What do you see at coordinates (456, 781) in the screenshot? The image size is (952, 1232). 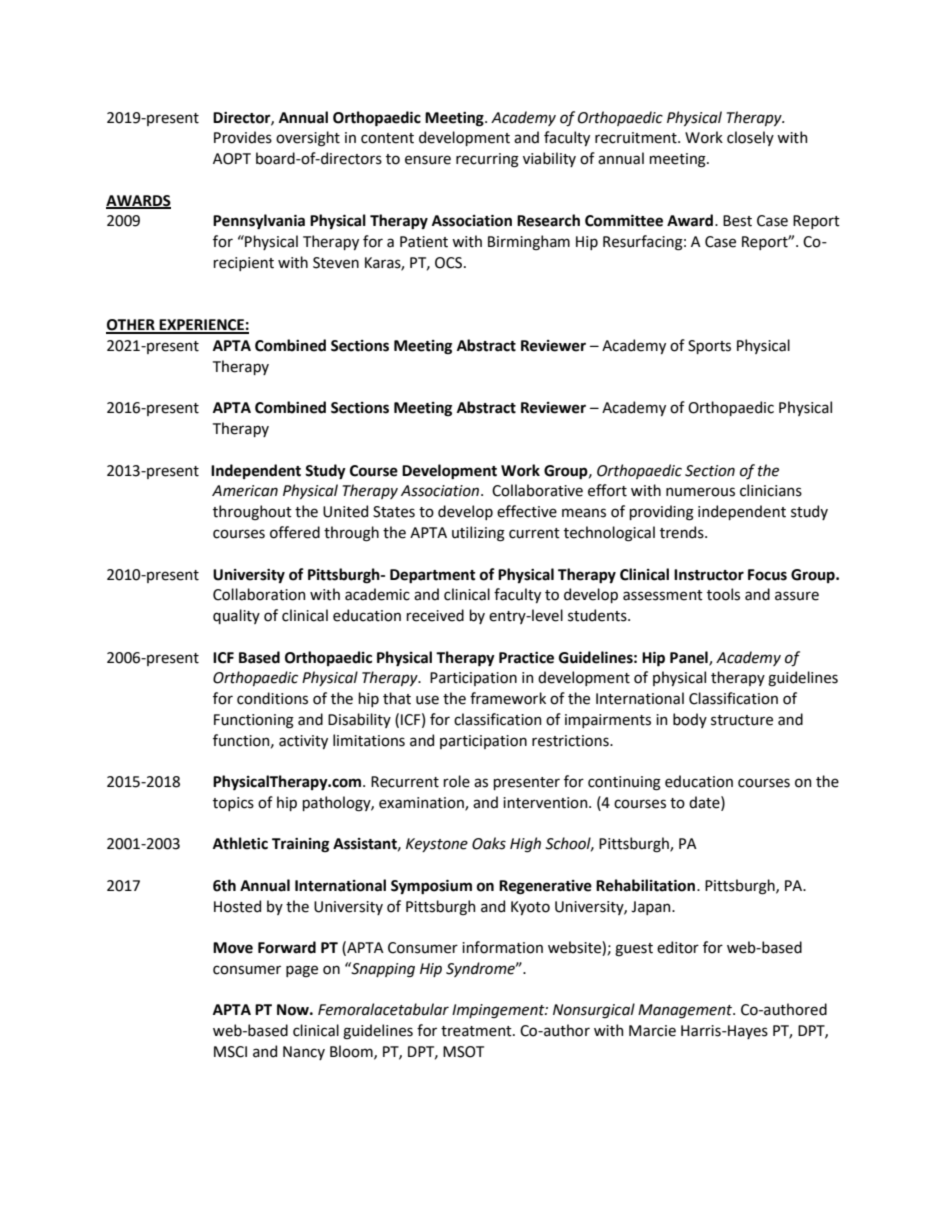 I see `role` at bounding box center [456, 781].
